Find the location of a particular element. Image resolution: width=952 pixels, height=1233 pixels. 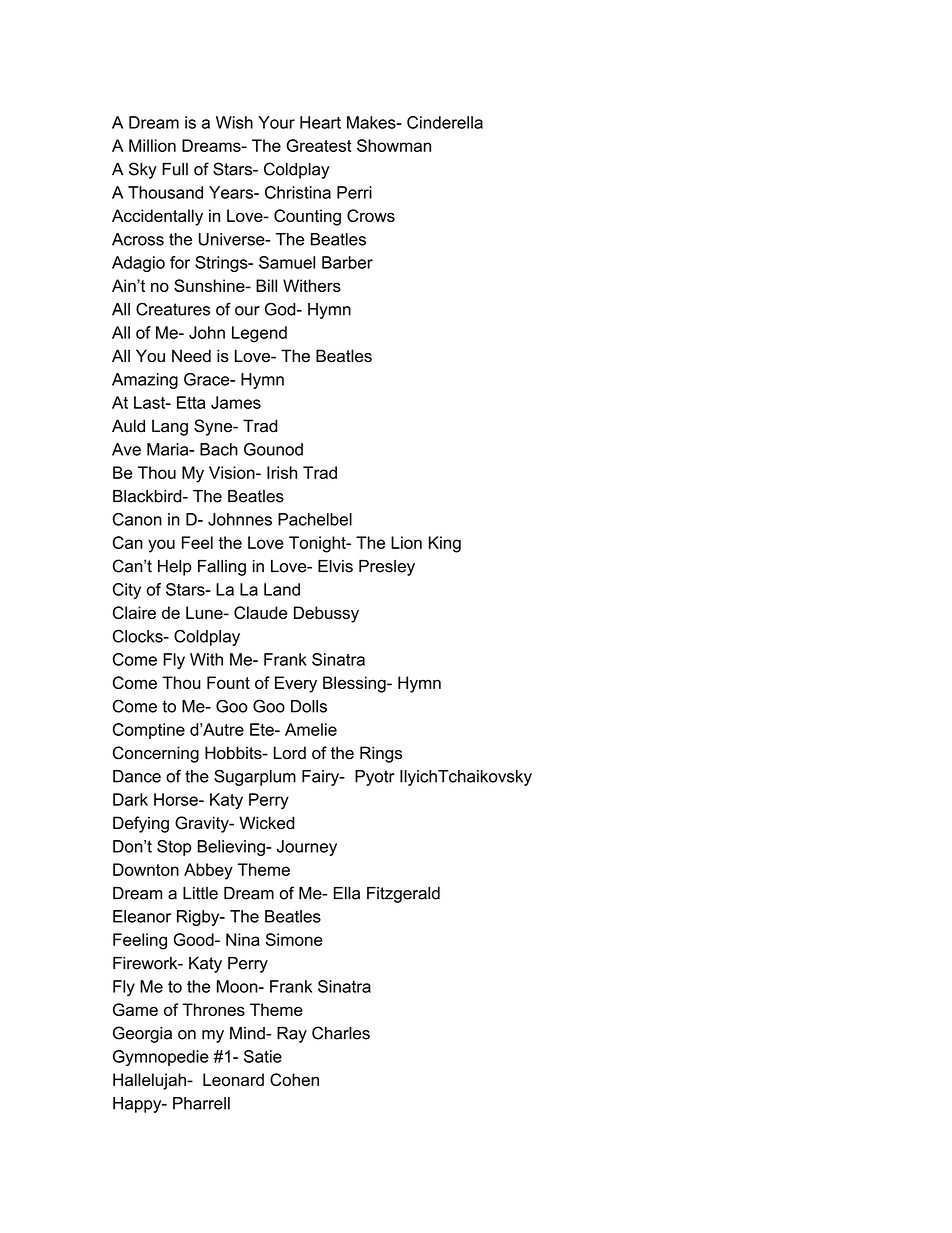

Lang is located at coordinates (170, 427).
